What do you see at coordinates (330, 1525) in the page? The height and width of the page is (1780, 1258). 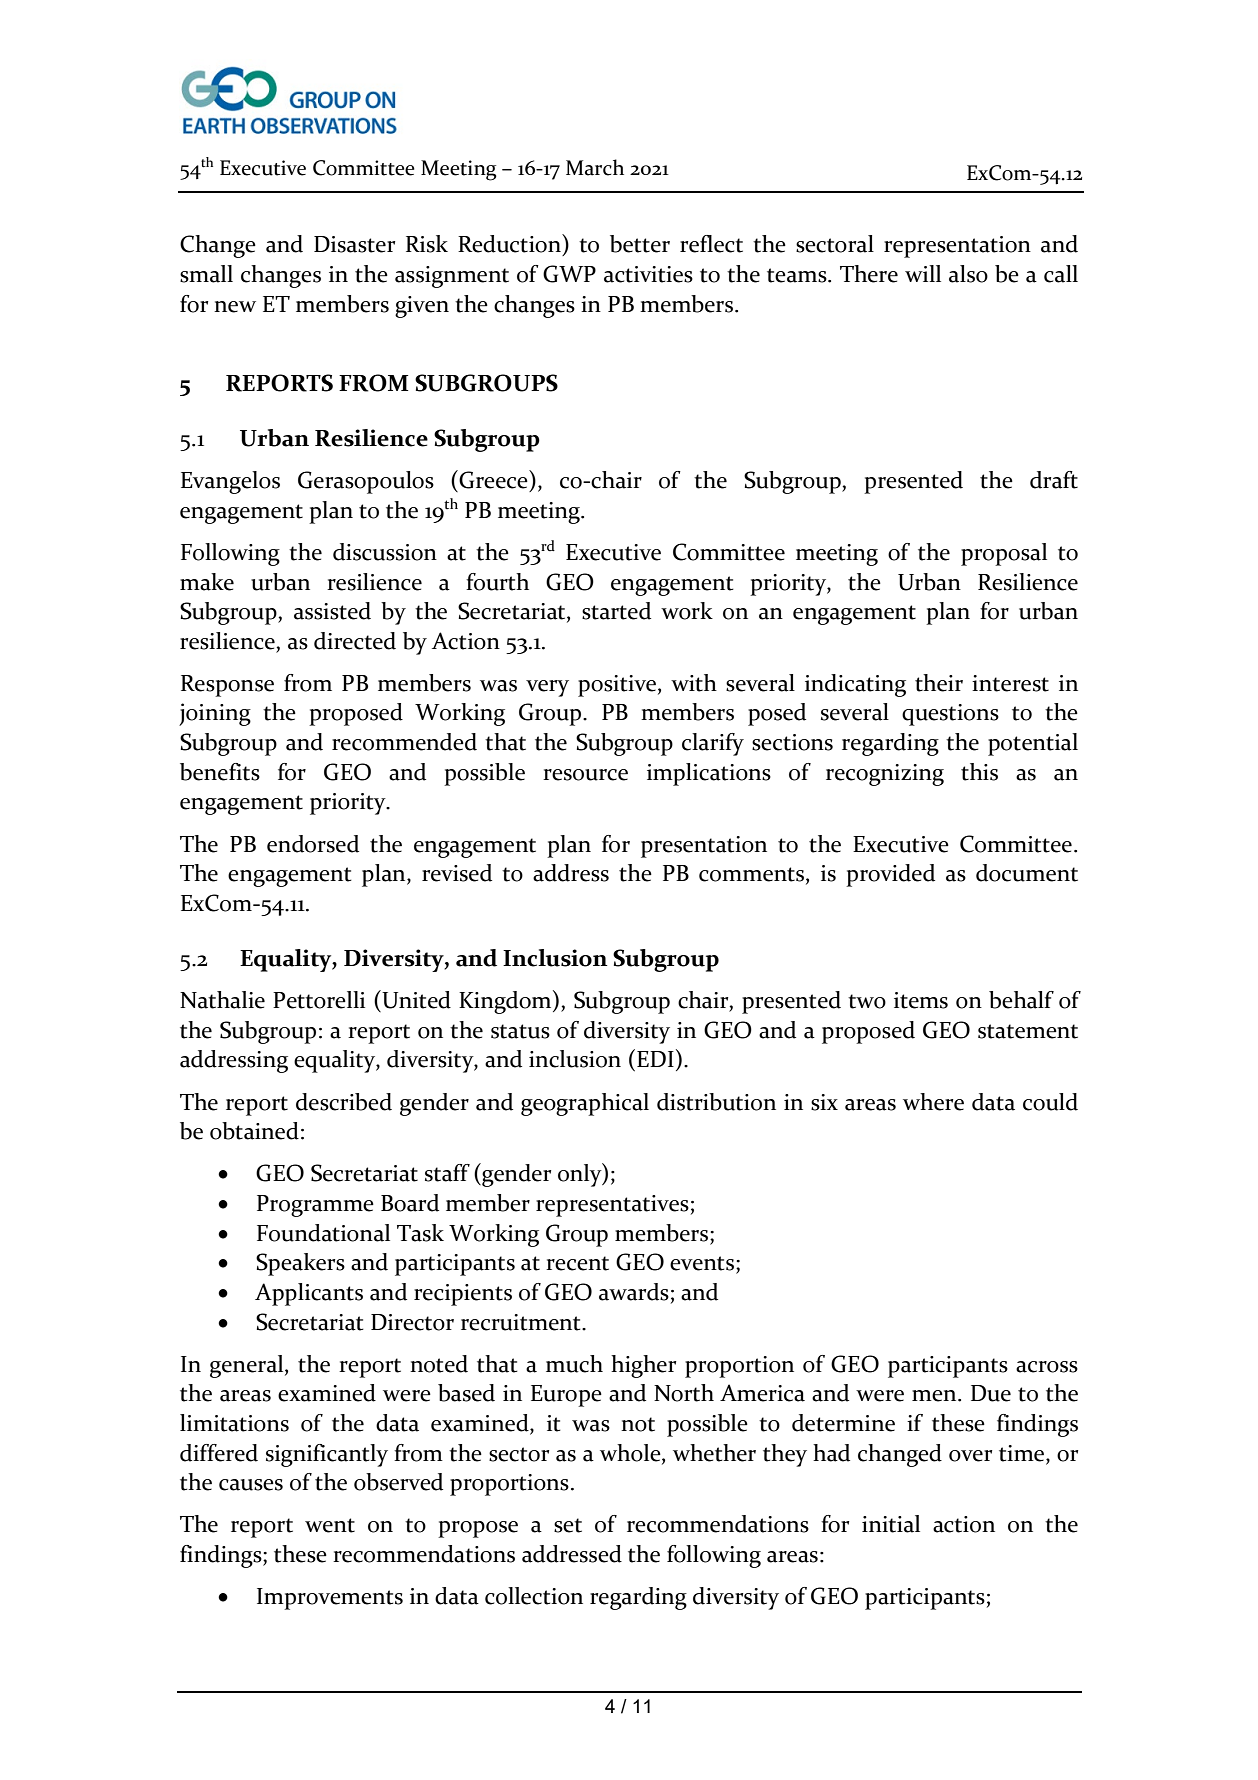 I see `went` at bounding box center [330, 1525].
